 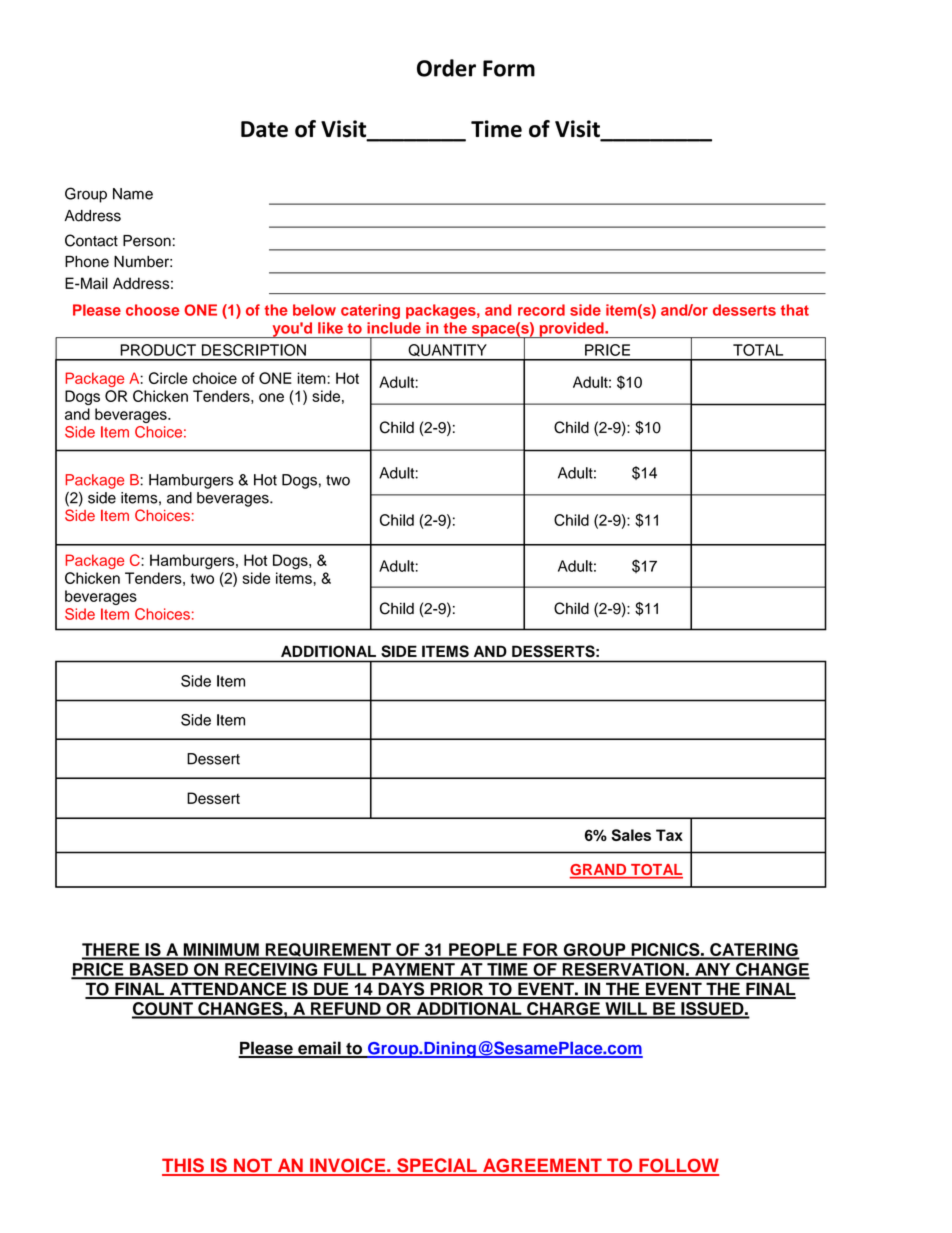 I want to click on Order, so click(x=446, y=68).
